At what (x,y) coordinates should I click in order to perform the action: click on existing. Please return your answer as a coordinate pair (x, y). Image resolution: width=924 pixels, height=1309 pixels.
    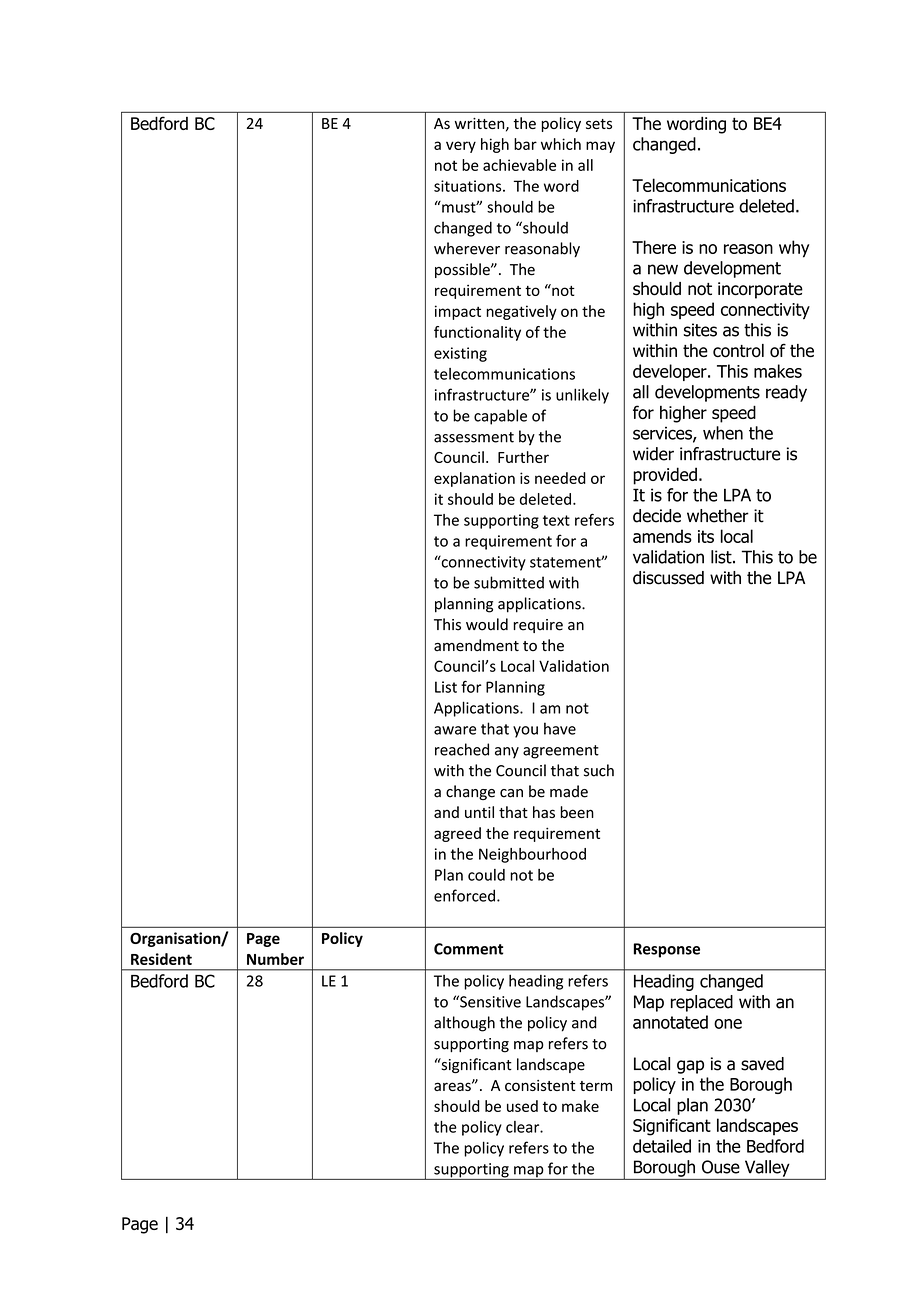
    Looking at the image, I should click on (460, 354).
